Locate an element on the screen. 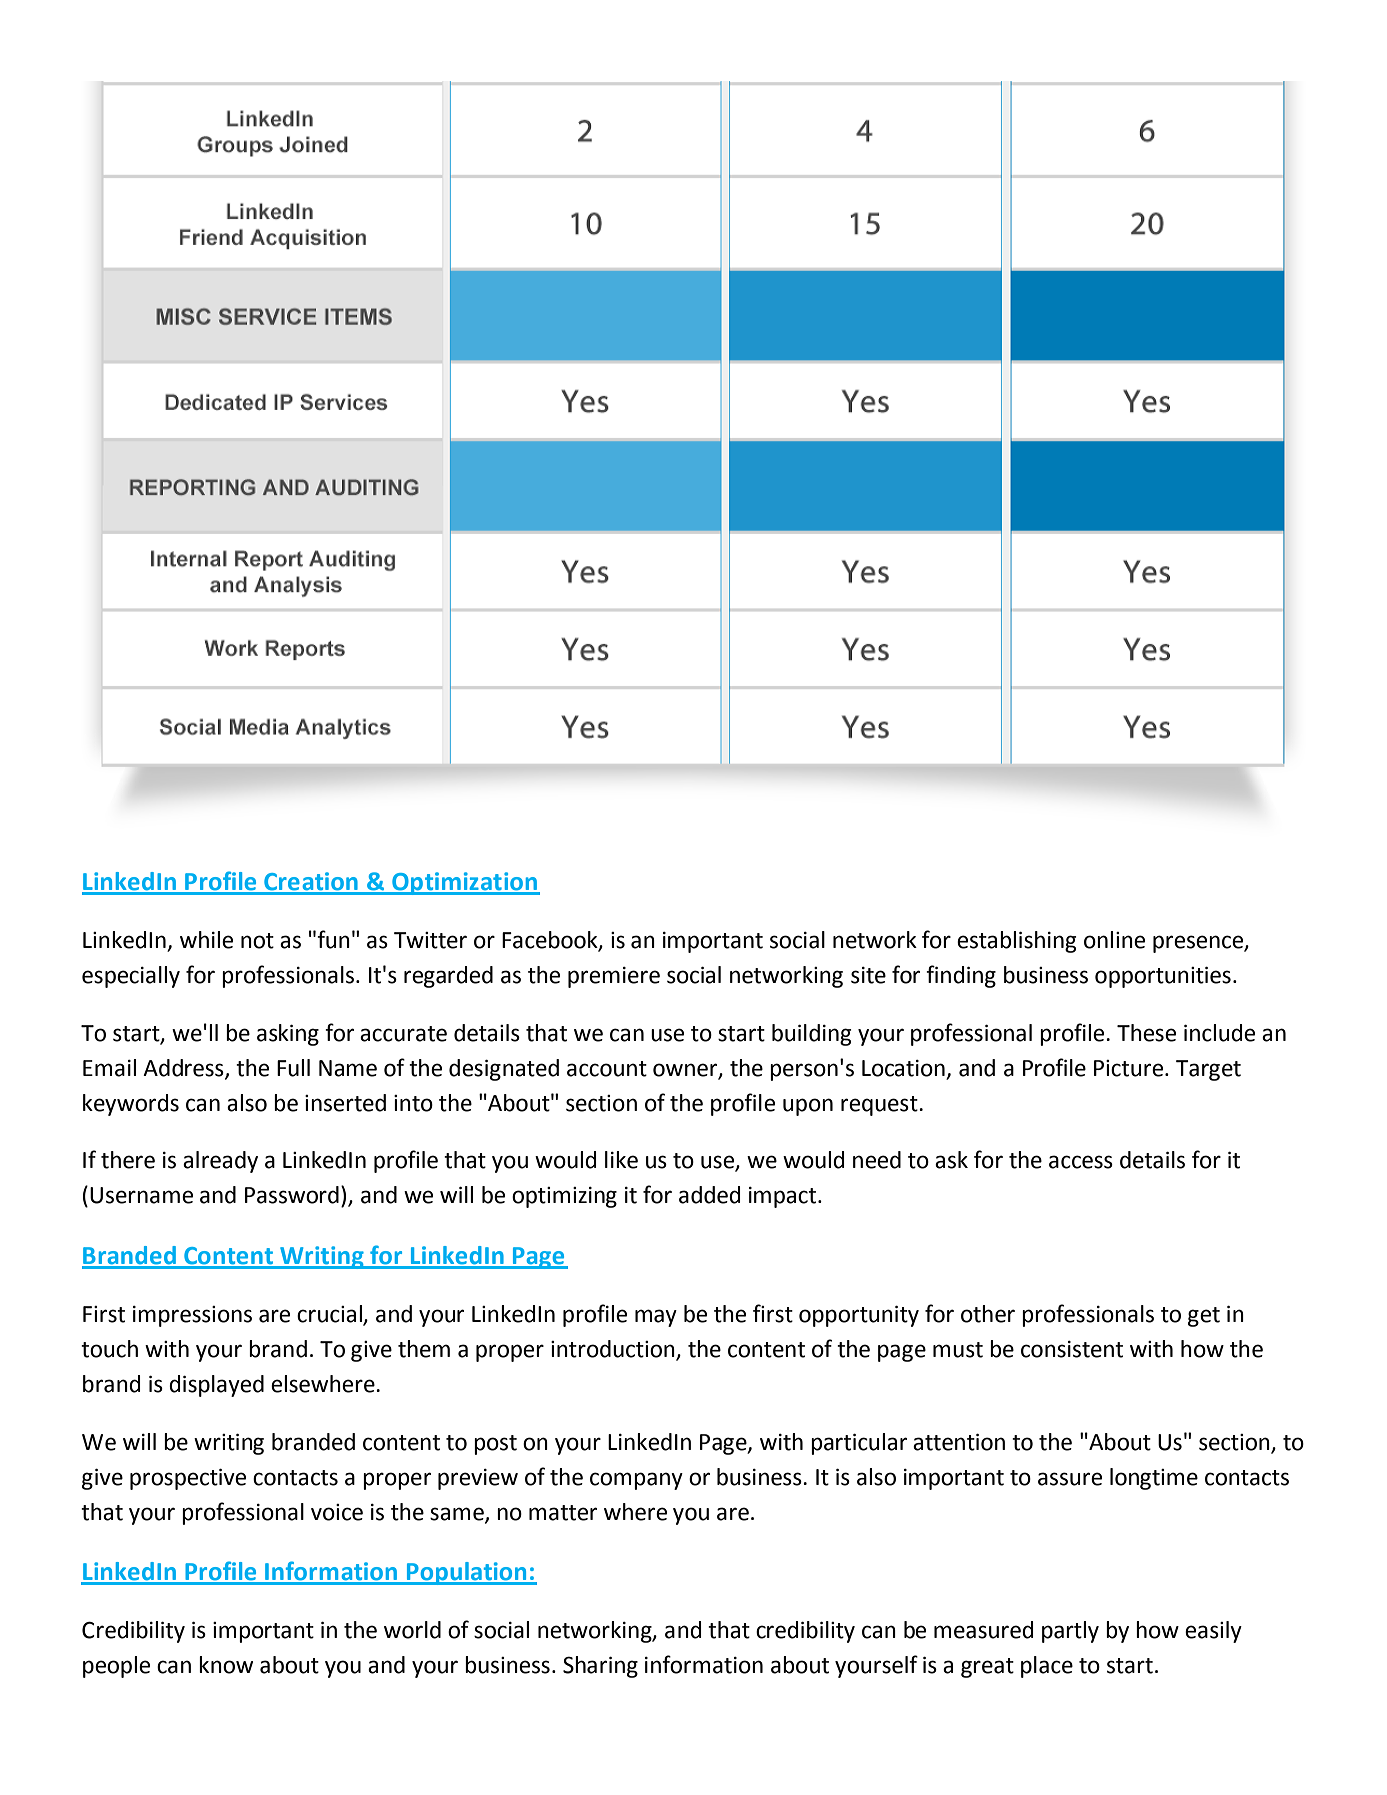 The width and height of the screenshot is (1387, 1795). know is located at coordinates (226, 1665).
